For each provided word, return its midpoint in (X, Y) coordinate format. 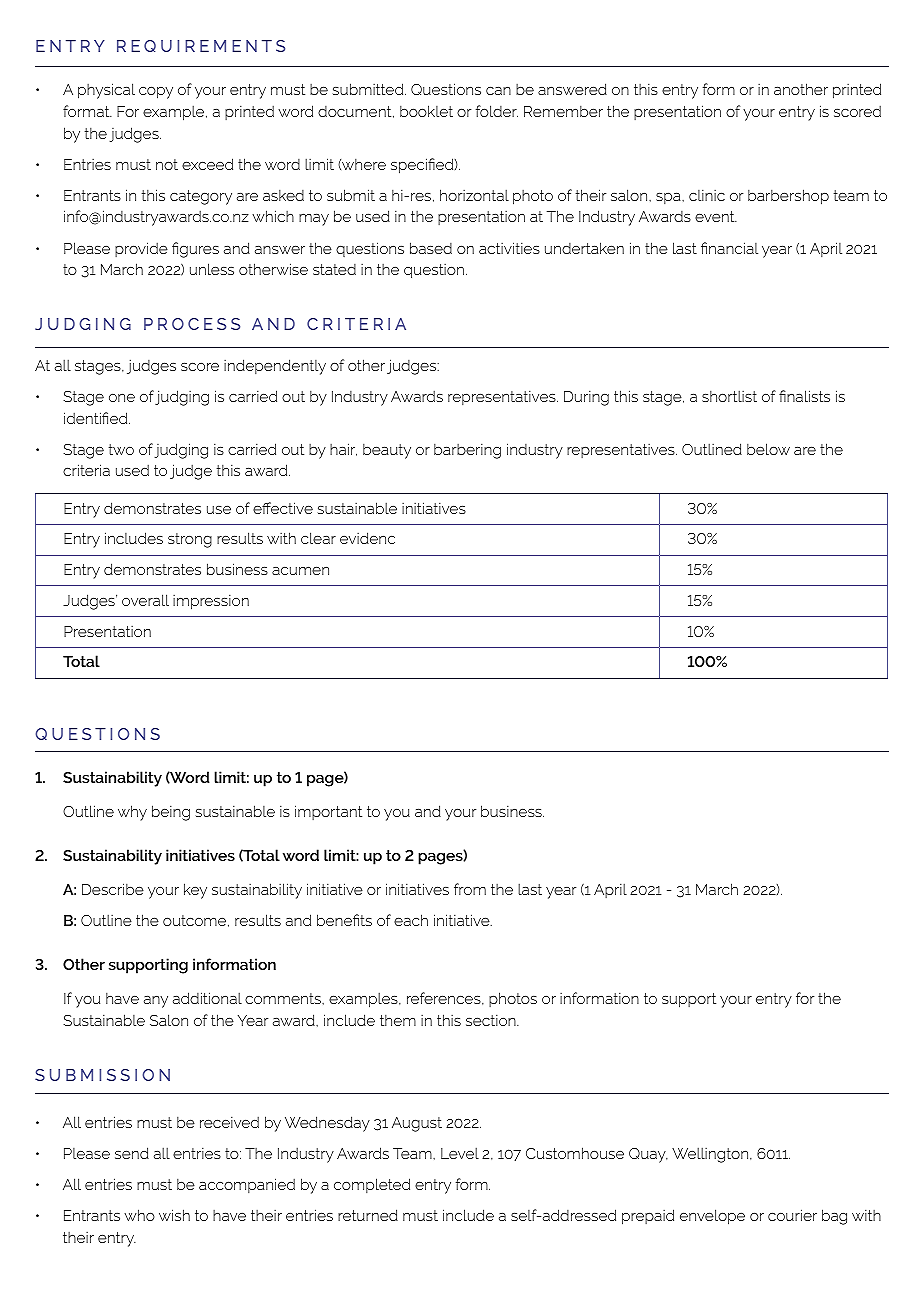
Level (460, 1153)
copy (156, 93)
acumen (300, 570)
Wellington (711, 1155)
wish (174, 1215)
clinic (707, 195)
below (768, 449)
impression (211, 602)
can (498, 91)
